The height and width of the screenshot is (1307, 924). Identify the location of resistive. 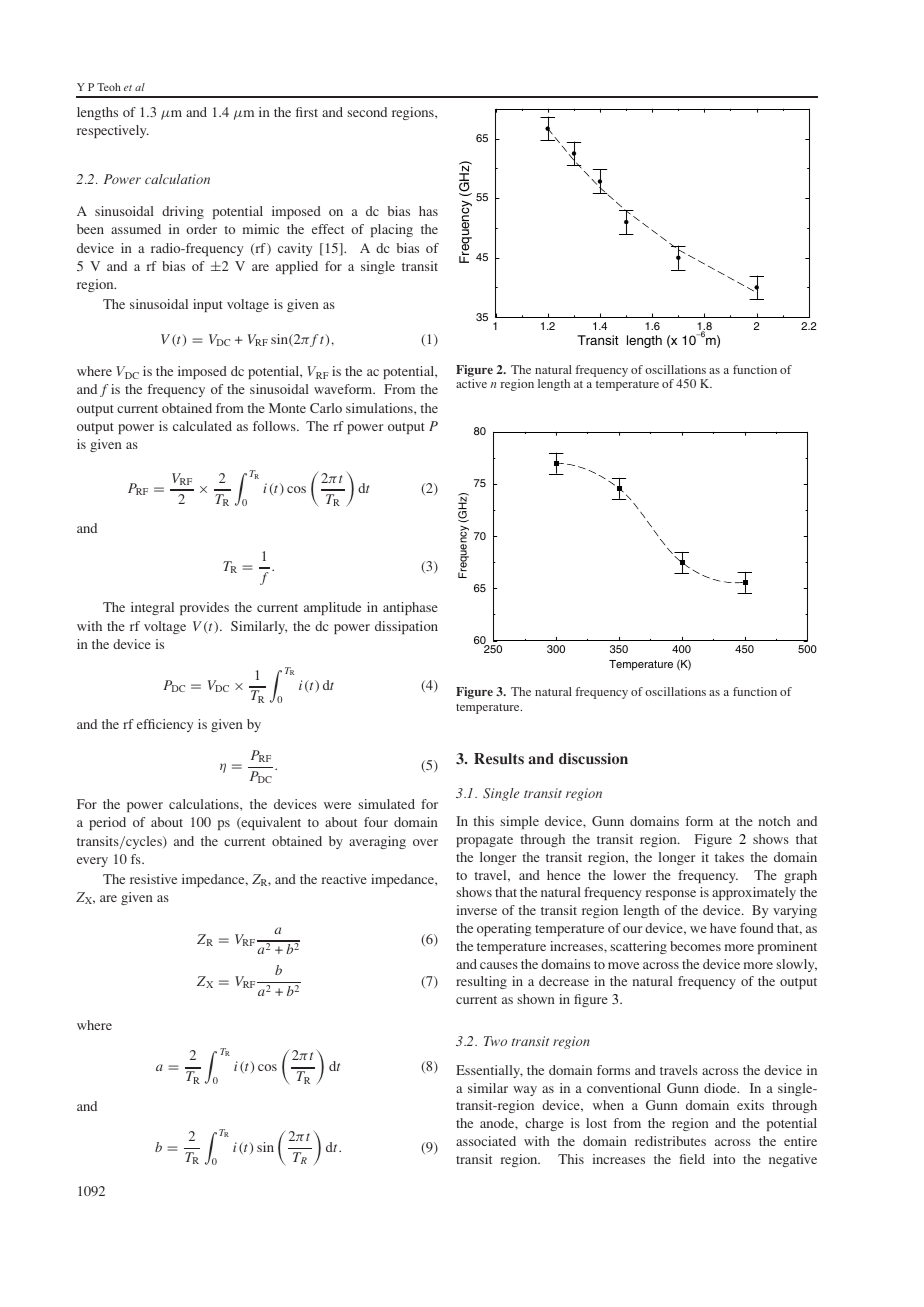
(153, 879).
